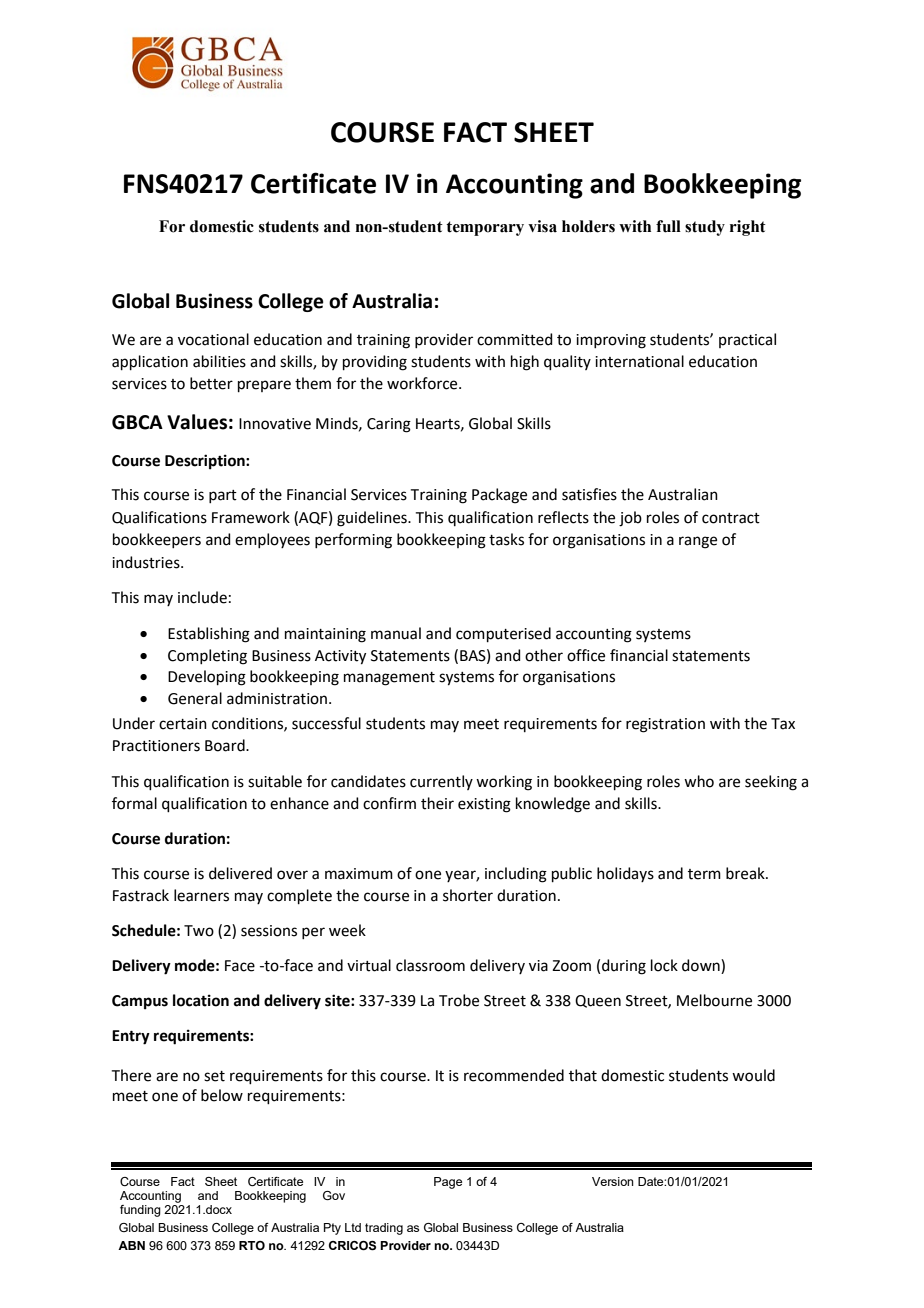  I want to click on registration, so click(665, 725).
